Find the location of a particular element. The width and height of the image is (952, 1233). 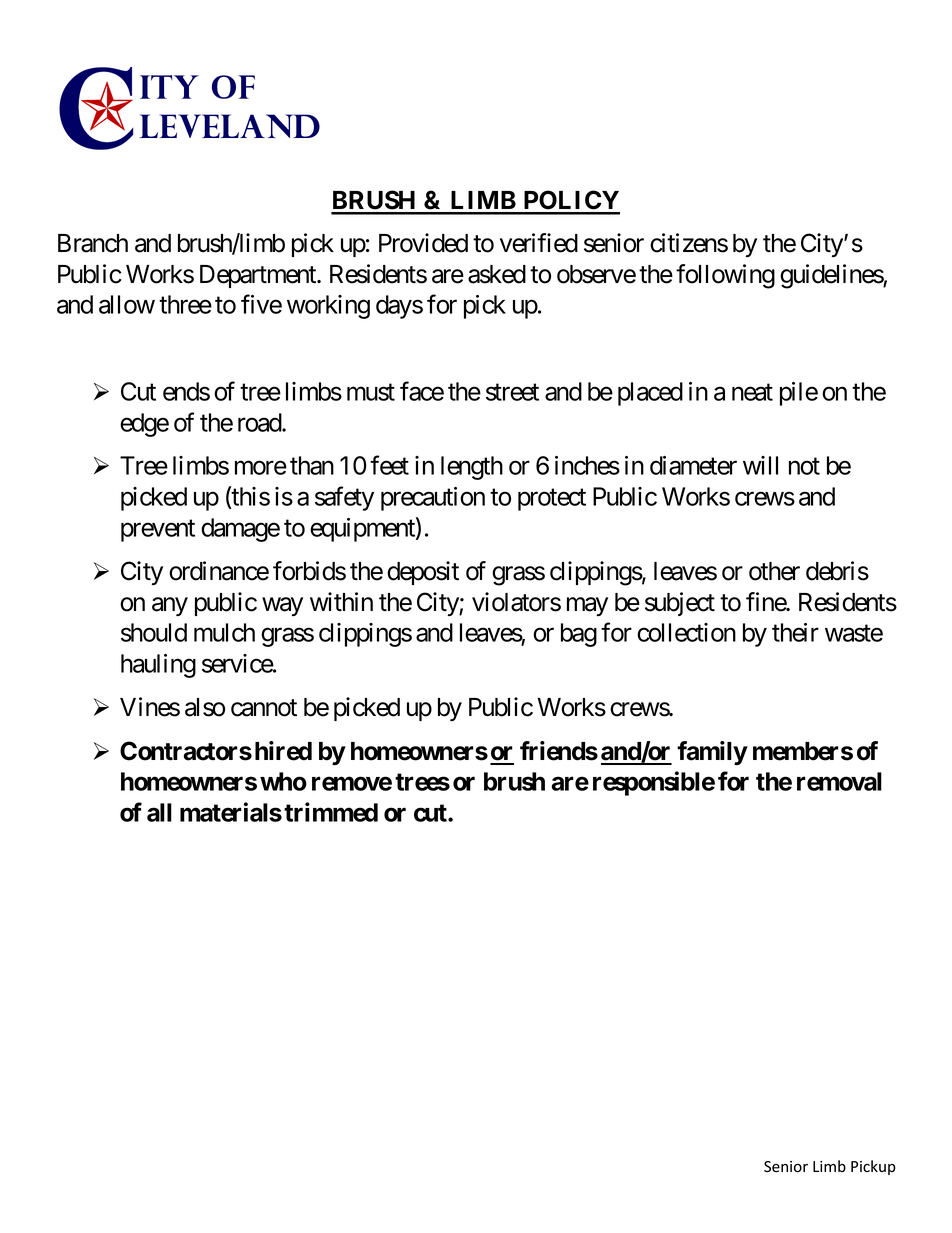

Department is located at coordinates (259, 276).
